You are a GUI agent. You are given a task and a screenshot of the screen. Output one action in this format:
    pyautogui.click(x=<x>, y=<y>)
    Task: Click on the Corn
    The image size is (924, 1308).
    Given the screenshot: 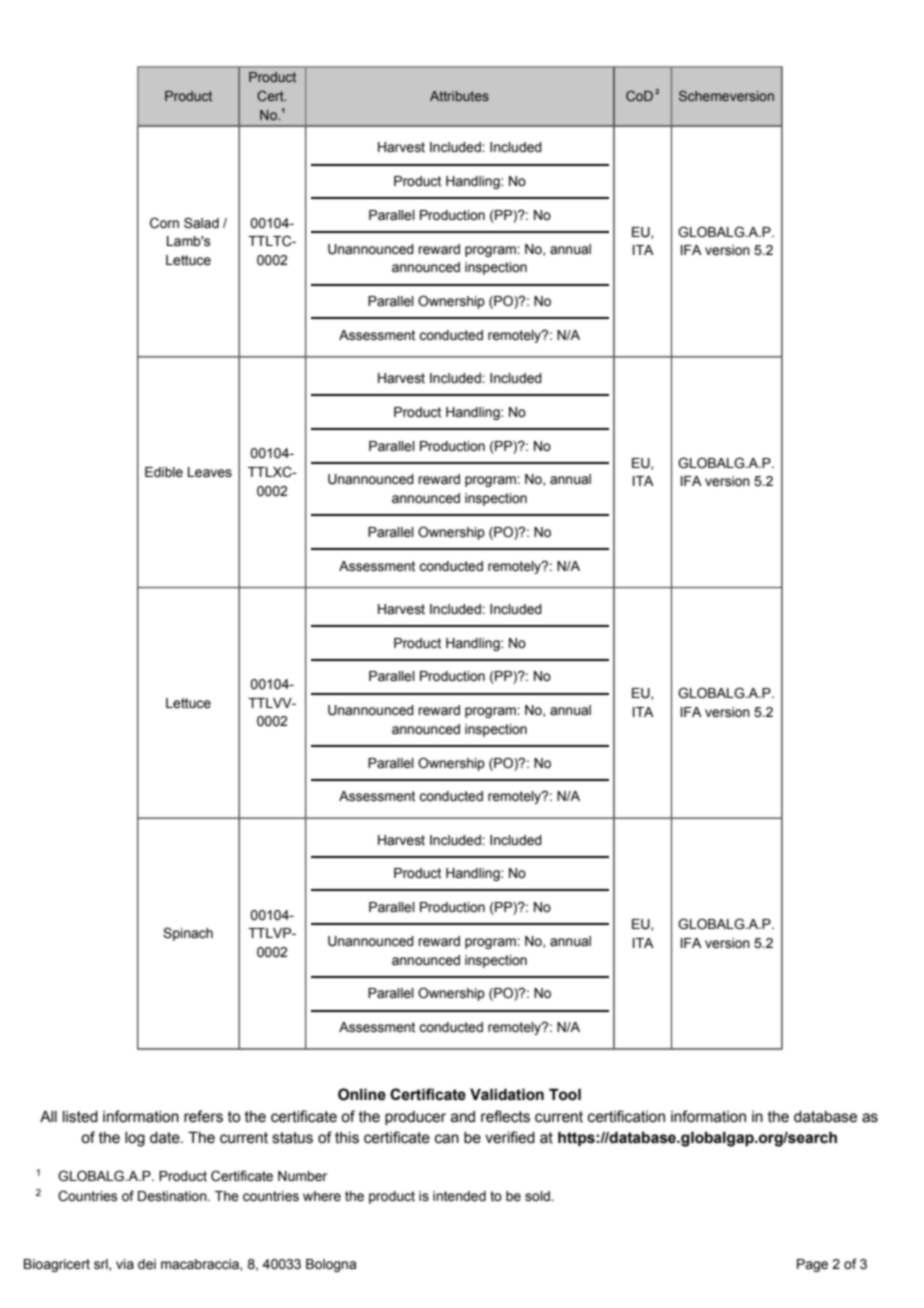 What is the action you would take?
    pyautogui.click(x=164, y=223)
